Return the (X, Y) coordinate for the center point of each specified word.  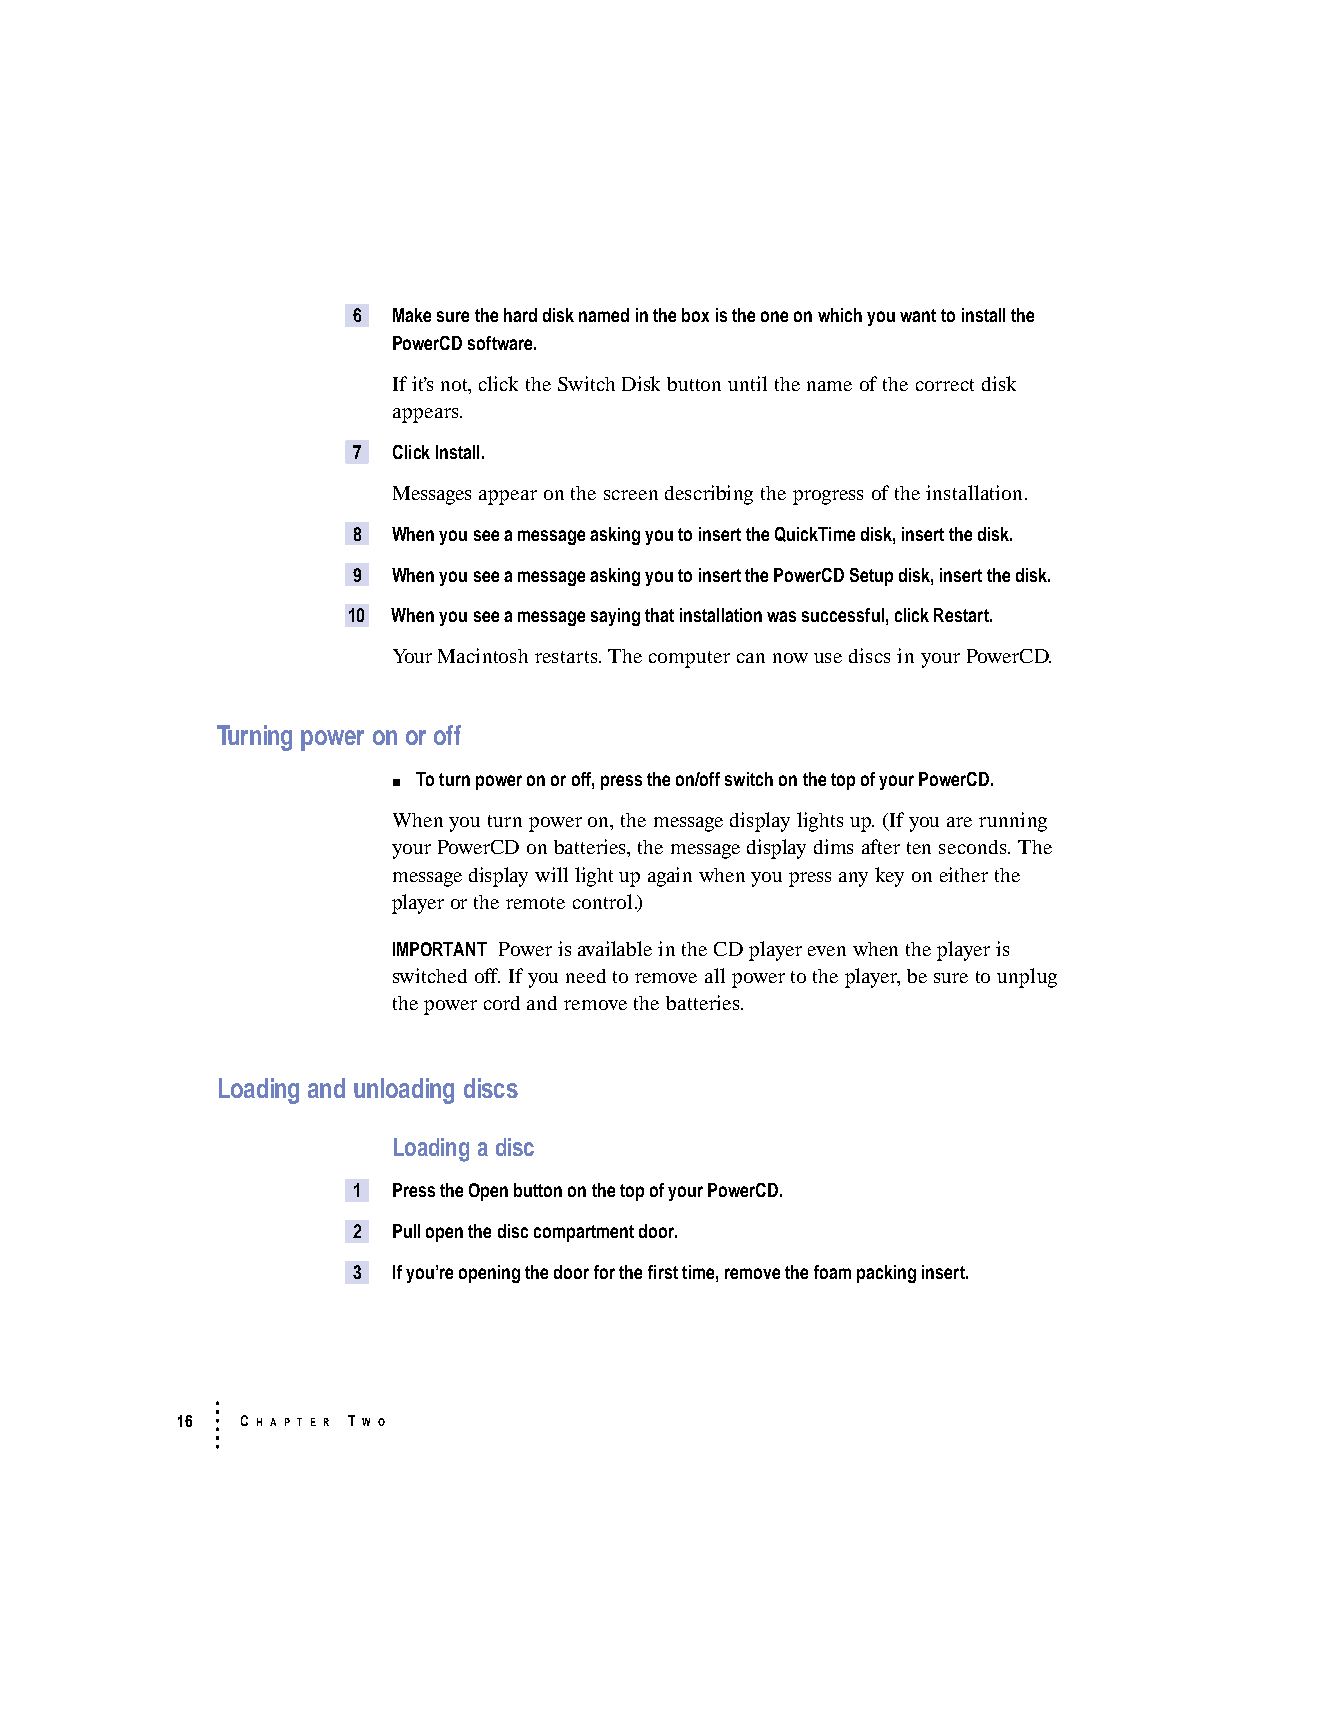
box (695, 315)
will (551, 874)
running (1013, 822)
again (670, 877)
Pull (406, 1231)
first (663, 1272)
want (918, 315)
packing (886, 1274)
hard (520, 315)
